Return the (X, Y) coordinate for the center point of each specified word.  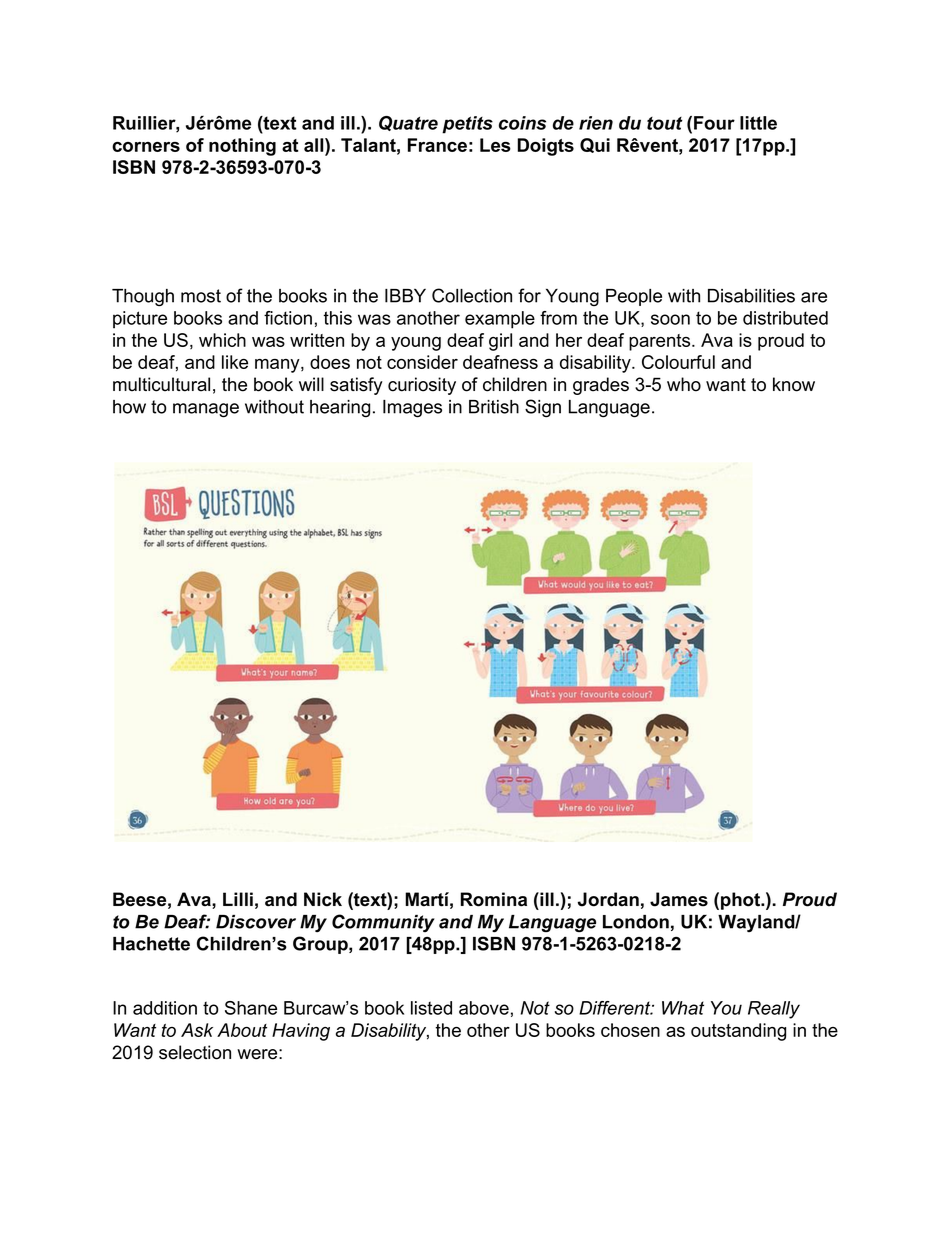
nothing (242, 147)
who (684, 384)
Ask (197, 1030)
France (437, 145)
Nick (323, 899)
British (494, 407)
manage (206, 410)
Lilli (238, 899)
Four (714, 123)
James (679, 899)
